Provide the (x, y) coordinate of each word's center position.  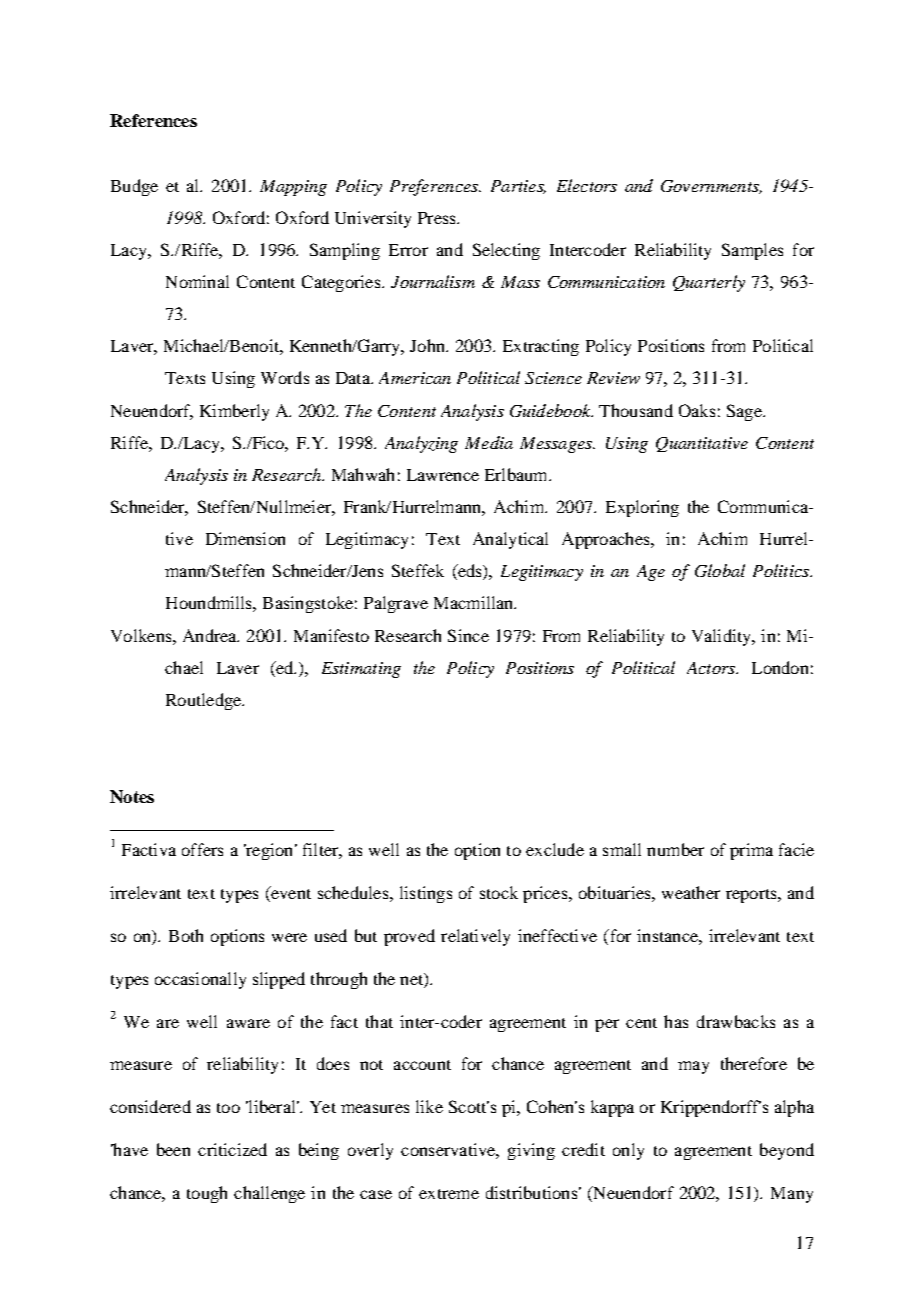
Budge (134, 187)
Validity (723, 637)
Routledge (205, 701)
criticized (232, 1149)
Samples (752, 251)
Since (468, 635)
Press (438, 218)
